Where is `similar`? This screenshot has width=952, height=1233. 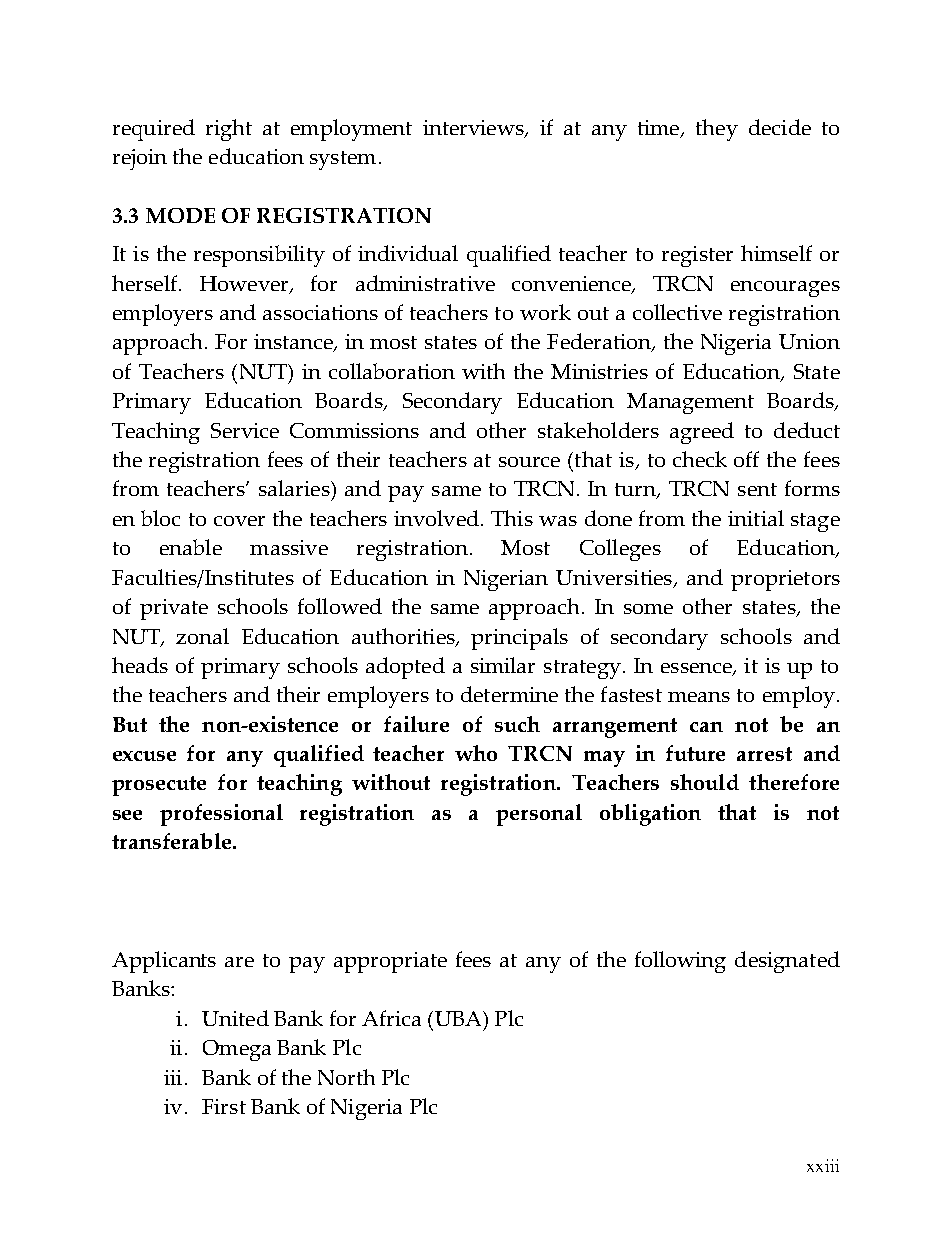 similar is located at coordinates (503, 665).
